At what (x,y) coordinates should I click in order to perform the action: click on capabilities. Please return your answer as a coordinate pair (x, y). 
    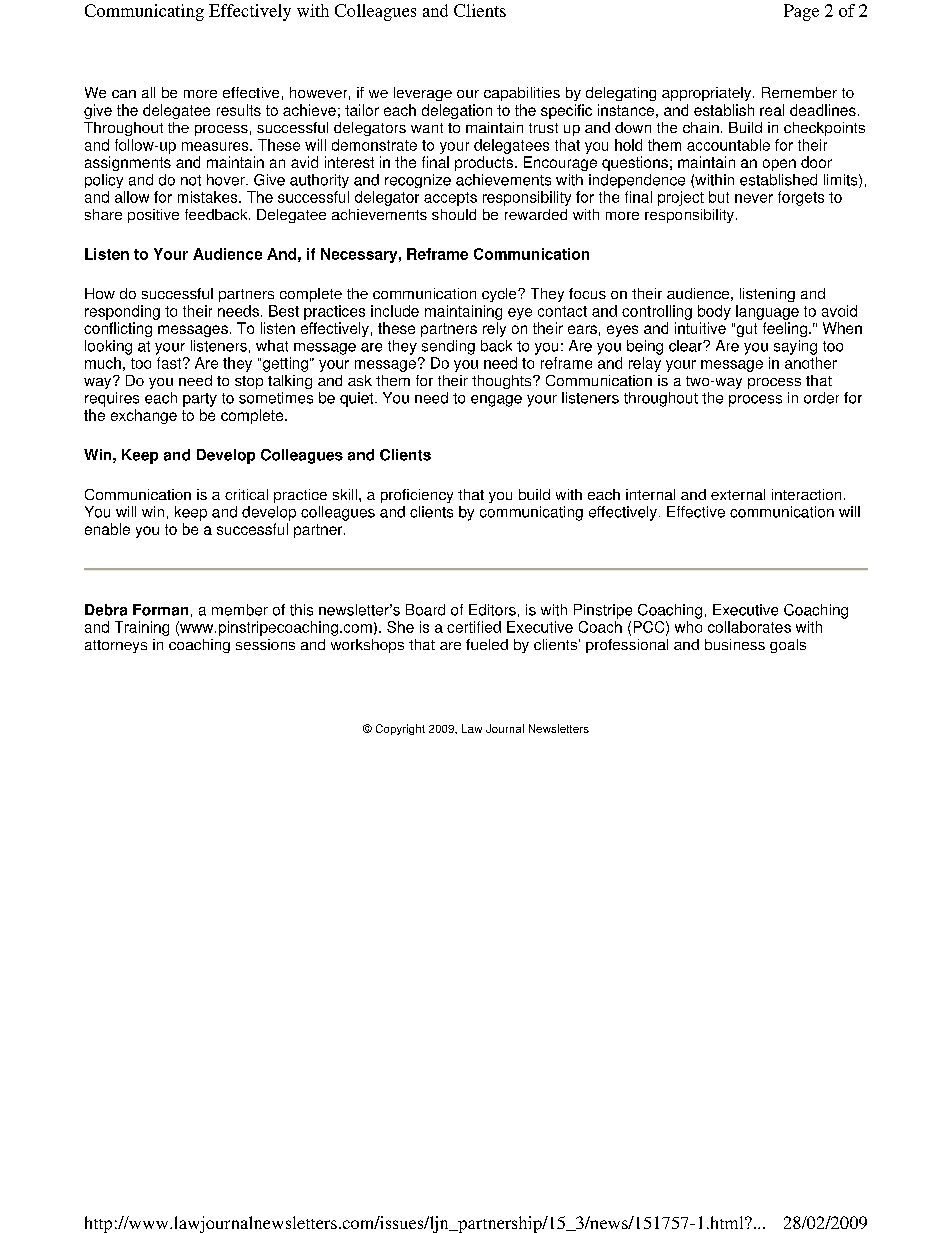
    Looking at the image, I should click on (522, 94).
